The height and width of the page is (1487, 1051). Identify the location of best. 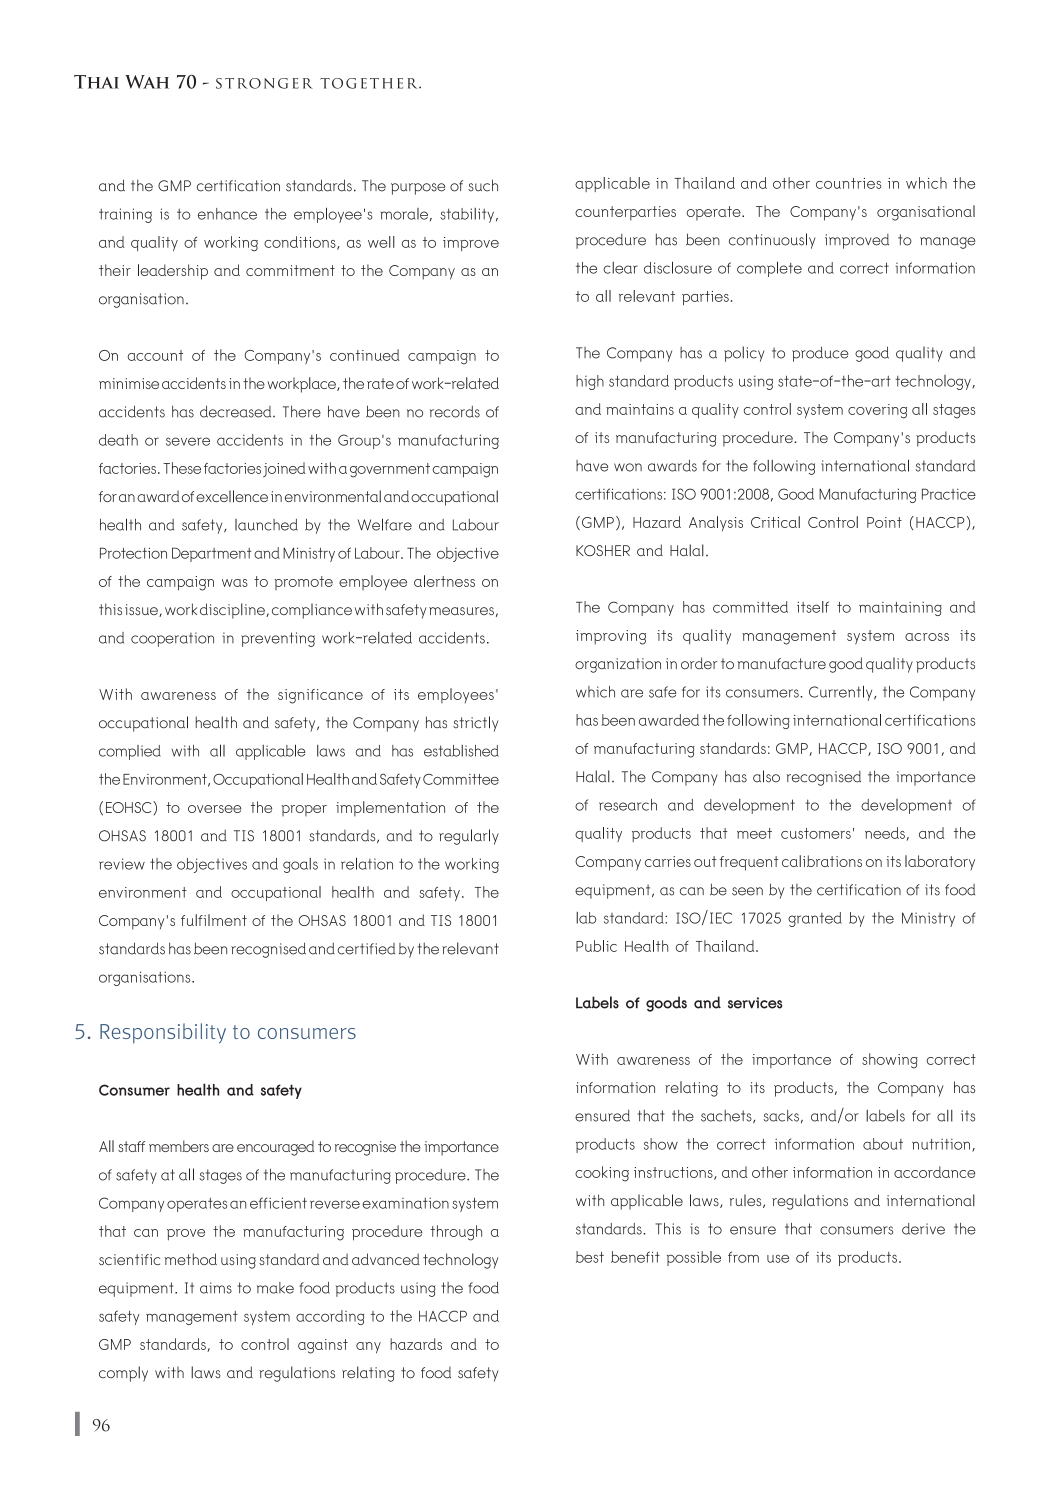
(590, 1257).
